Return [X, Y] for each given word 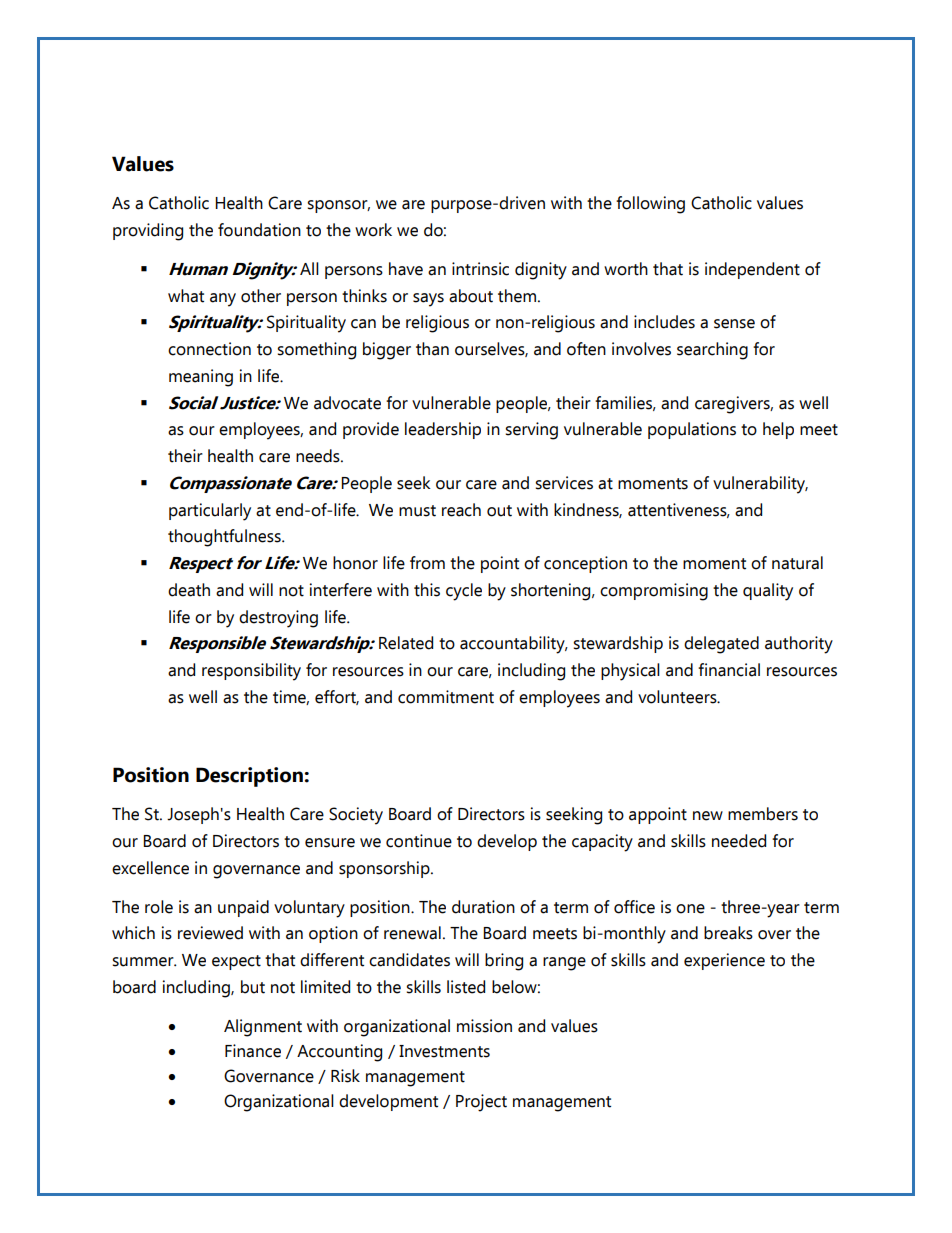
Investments [444, 1051]
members [763, 814]
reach [461, 510]
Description [249, 777]
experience [724, 961]
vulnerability [760, 485]
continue [419, 841]
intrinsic [480, 269]
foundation [259, 230]
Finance [253, 1051]
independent [752, 270]
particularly [210, 512]
